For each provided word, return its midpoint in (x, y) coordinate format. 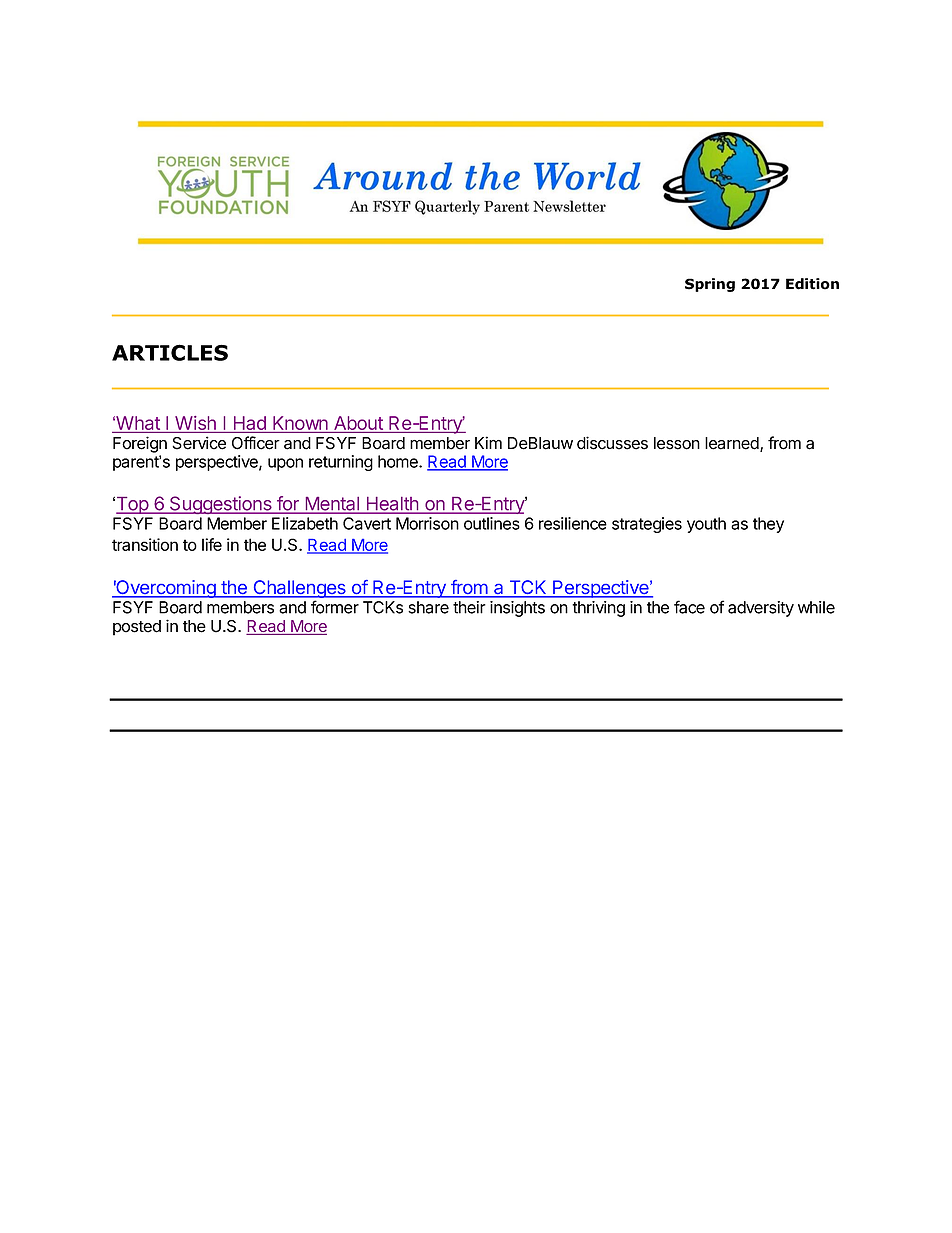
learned (733, 444)
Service (199, 443)
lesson (677, 443)
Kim (488, 442)
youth (706, 525)
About (358, 423)
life (212, 544)
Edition (812, 284)
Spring (710, 285)
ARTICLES (170, 352)
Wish (195, 423)
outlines (492, 523)
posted (137, 628)
